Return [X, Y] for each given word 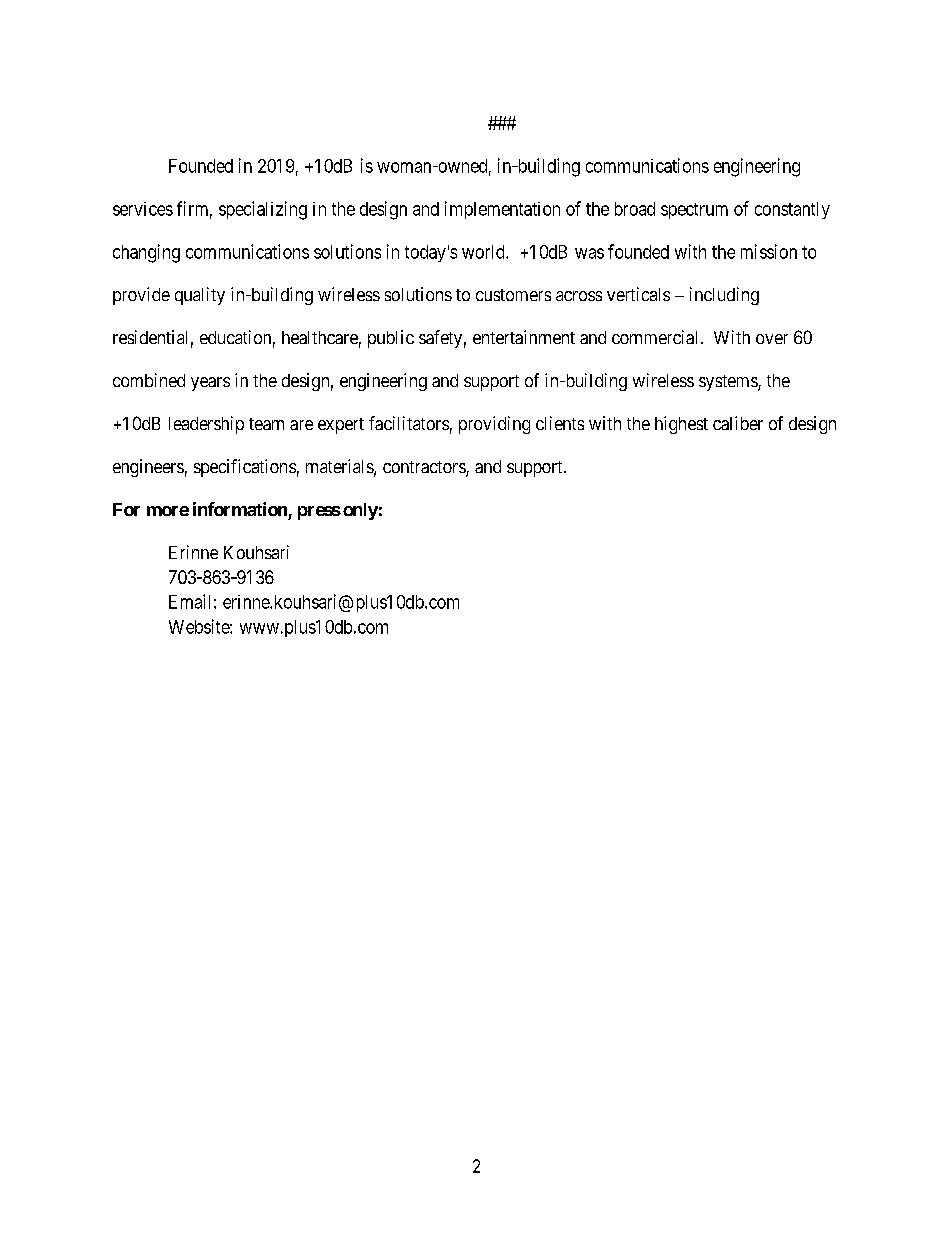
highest [681, 425]
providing [494, 425]
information [240, 509]
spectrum [694, 211]
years [210, 384]
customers [513, 295]
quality [200, 296]
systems [729, 383]
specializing [263, 210]
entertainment [524, 337]
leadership [206, 425]
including [724, 296]
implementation [502, 210]
